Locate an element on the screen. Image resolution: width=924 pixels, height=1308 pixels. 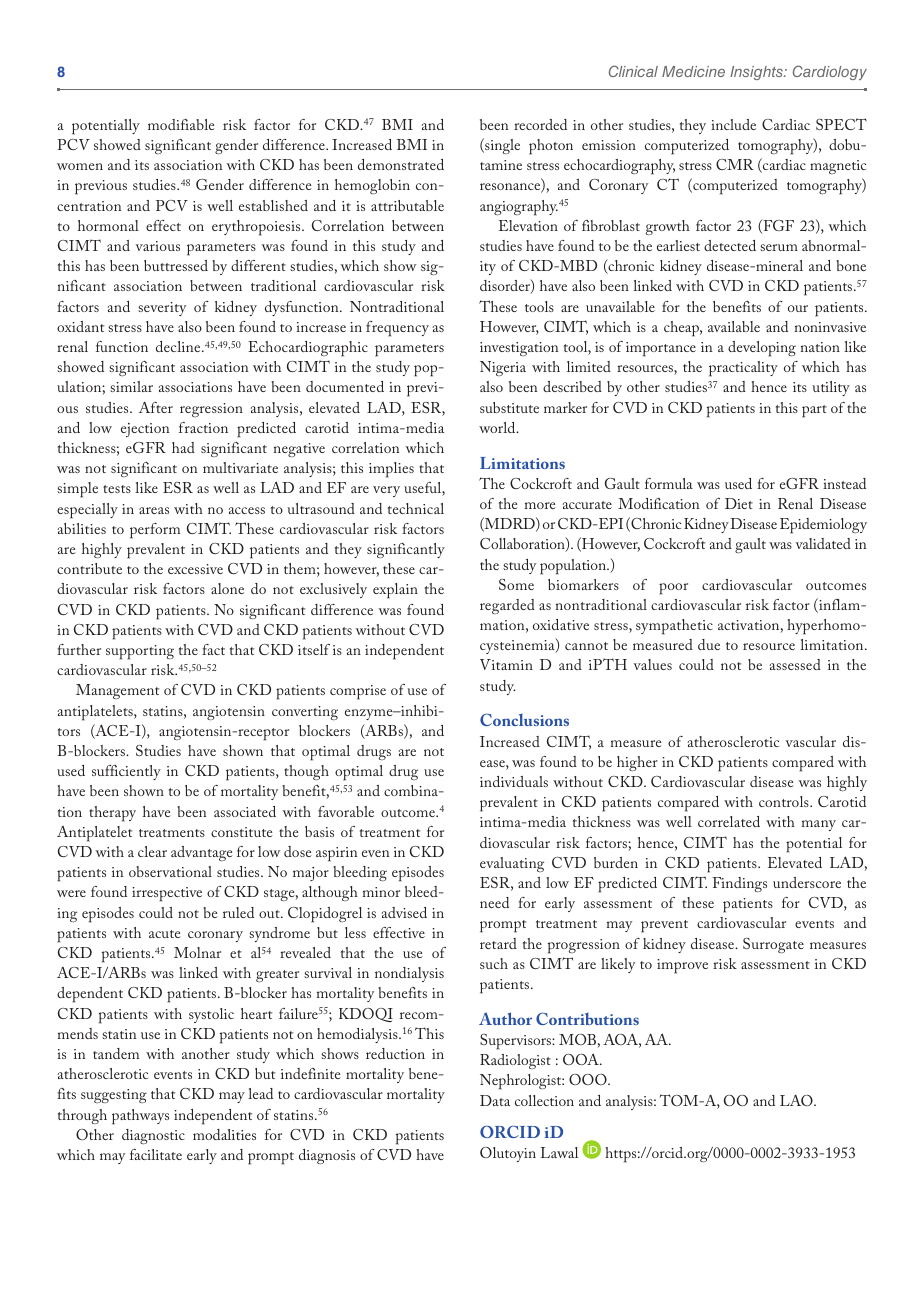
due is located at coordinates (709, 644).
